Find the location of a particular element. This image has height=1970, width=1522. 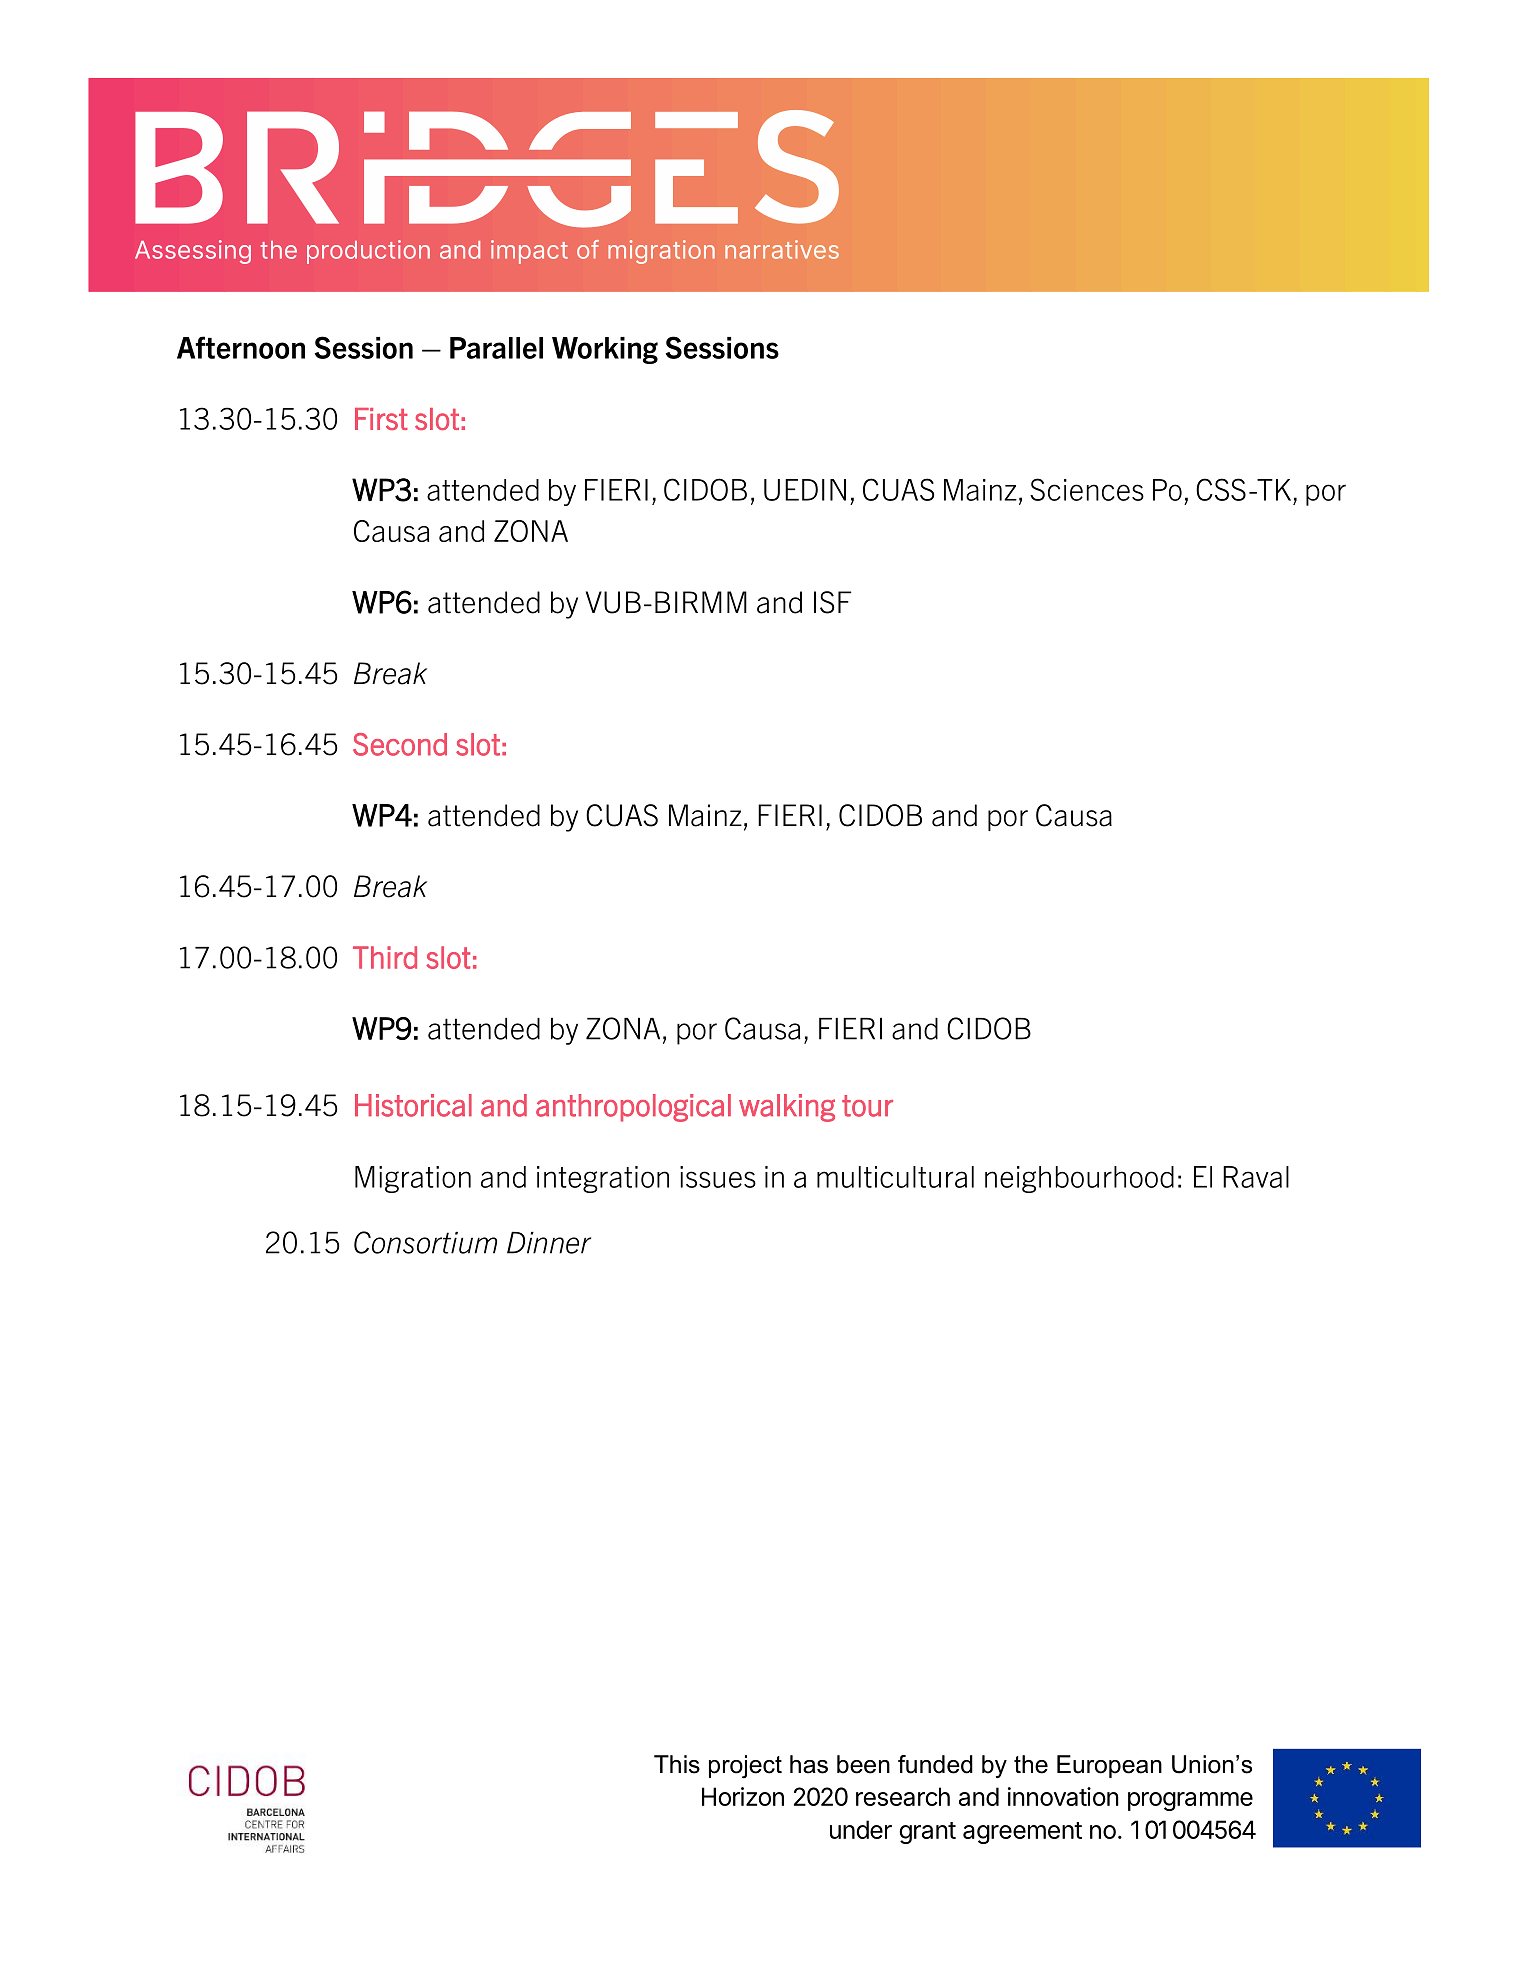

project is located at coordinates (745, 1766).
